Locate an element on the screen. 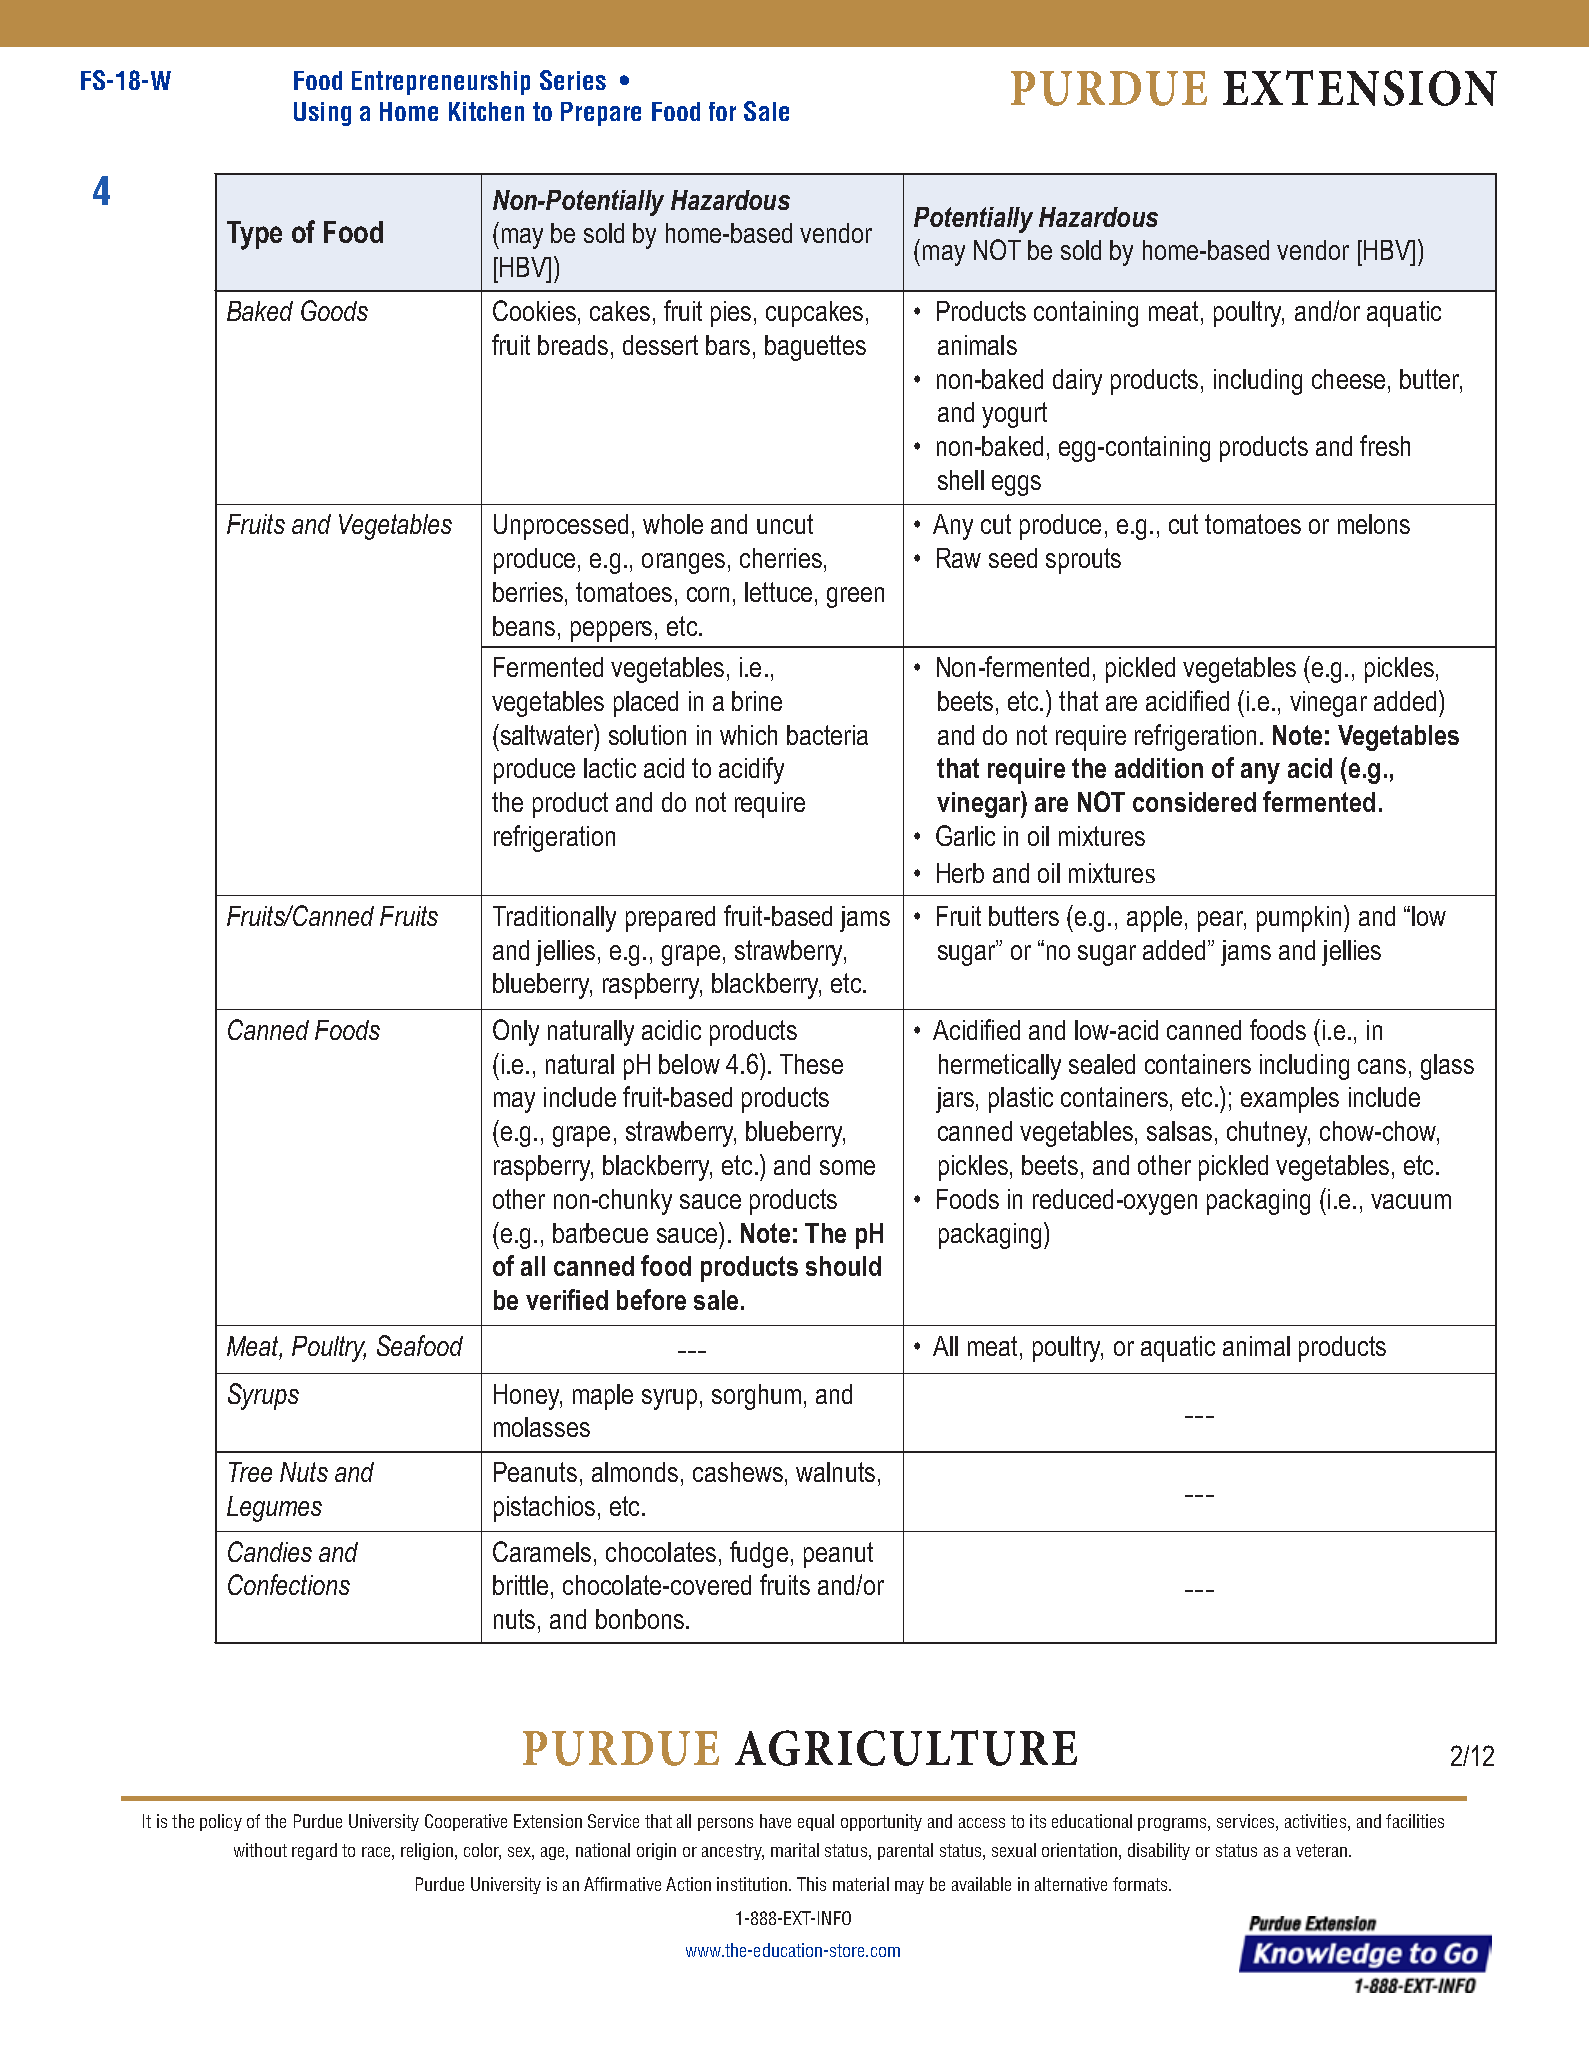 The image size is (1589, 2057). bacteria is located at coordinates (827, 735).
